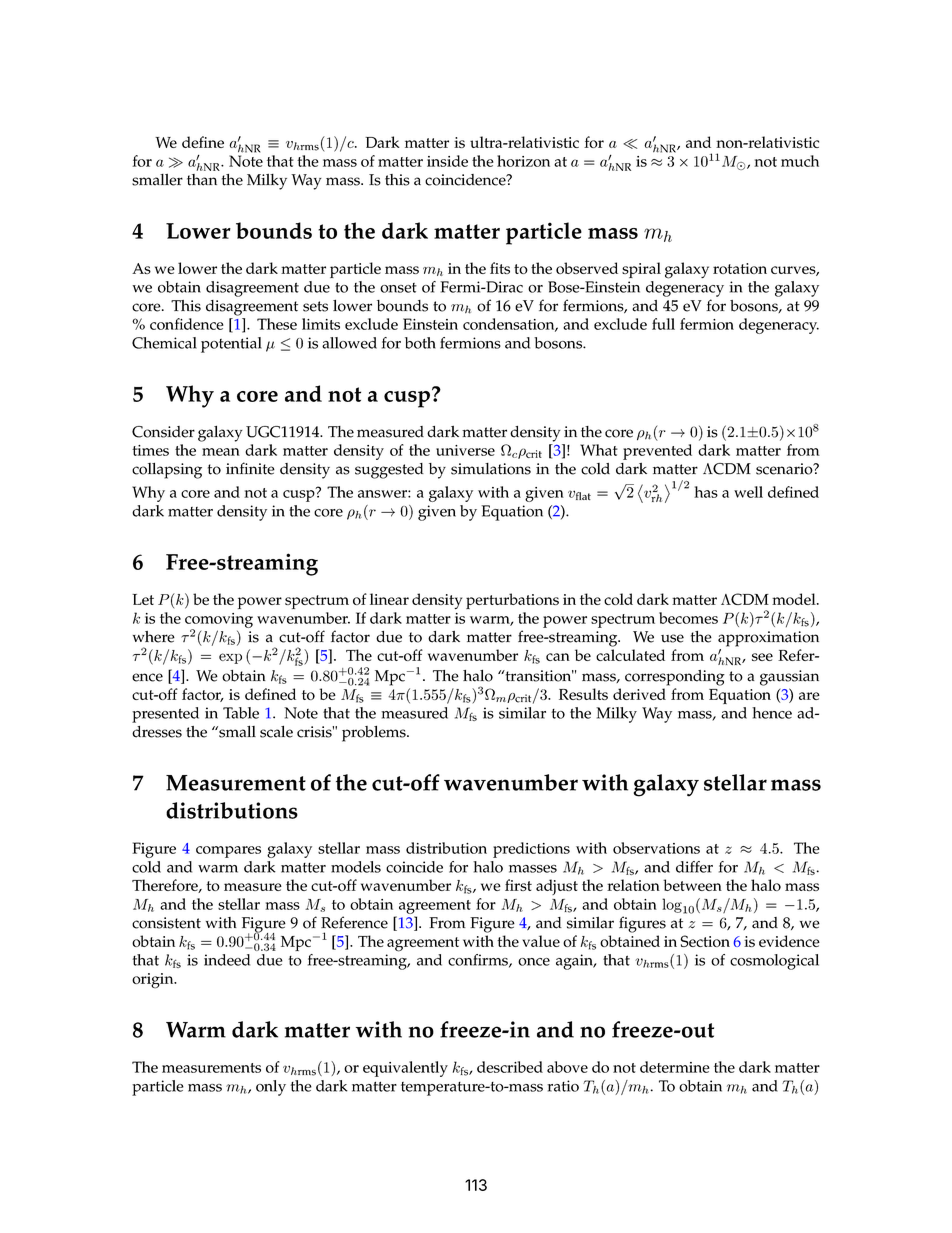 This page has height=1233, width=952. I want to click on scale, so click(276, 731).
